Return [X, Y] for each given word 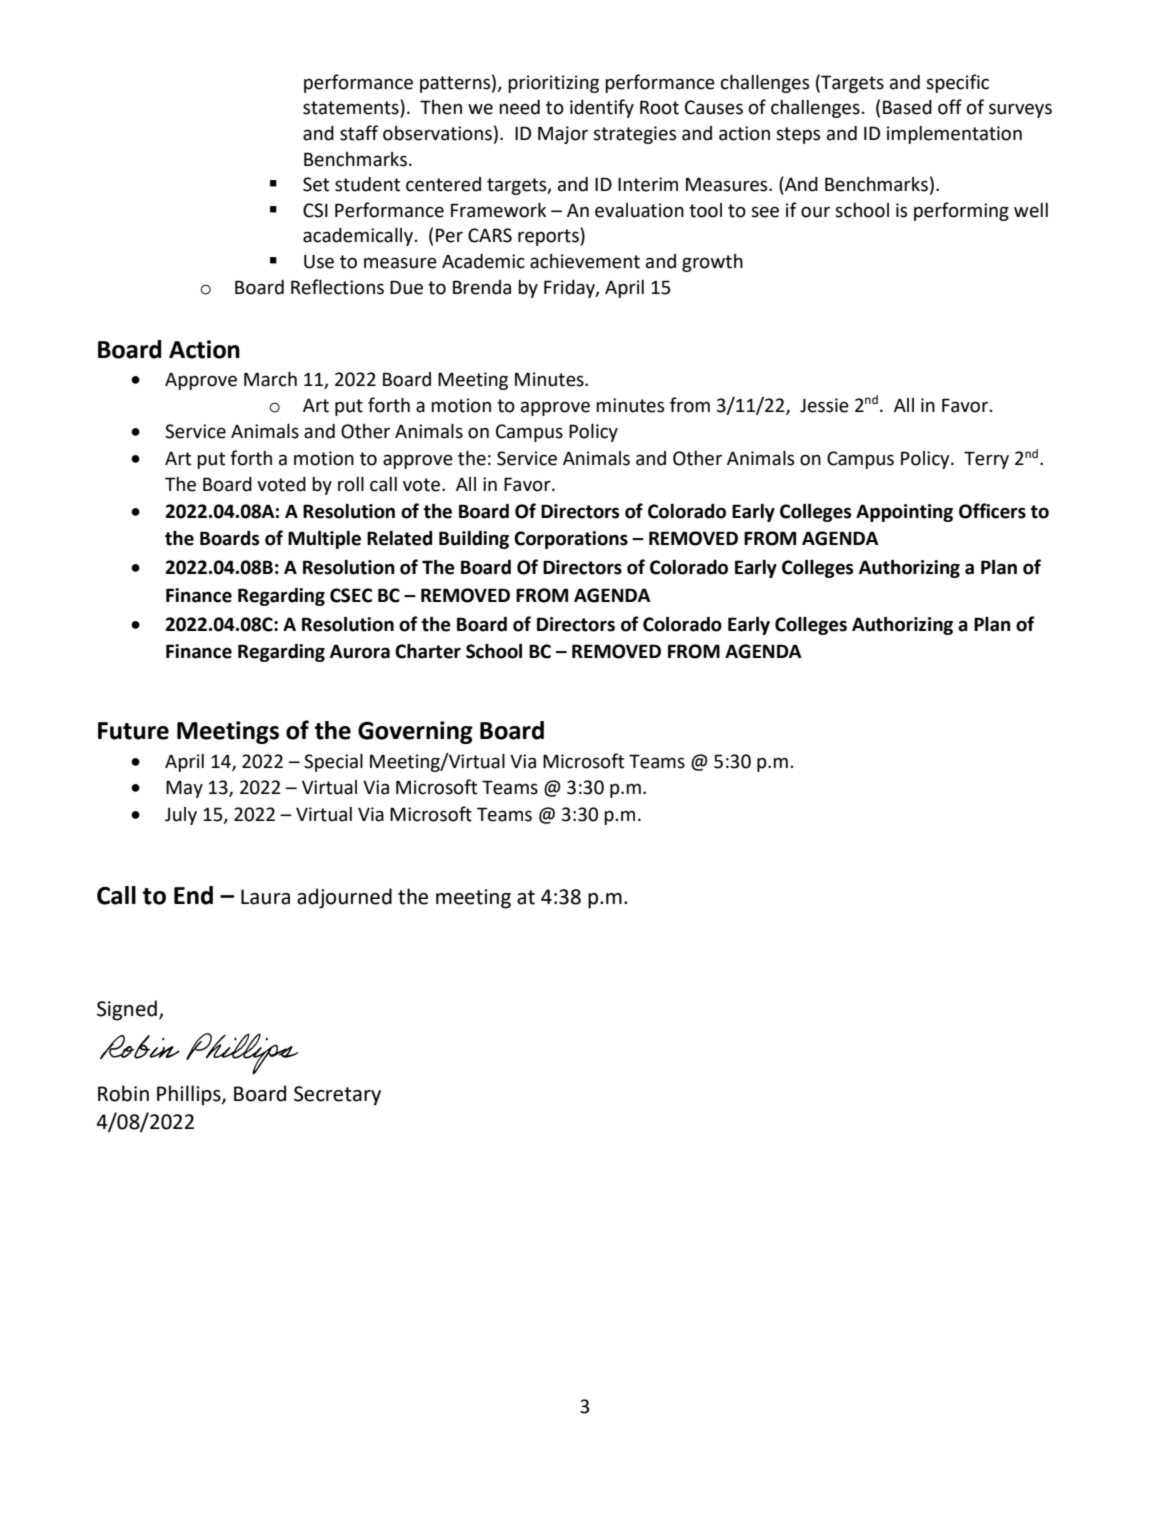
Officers [992, 511]
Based [907, 107]
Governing [415, 732]
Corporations [571, 540]
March [270, 379]
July [181, 816]
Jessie [824, 405]
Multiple [324, 540]
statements [352, 108]
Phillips [190, 1095]
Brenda [482, 287]
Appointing [904, 513]
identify [602, 108]
